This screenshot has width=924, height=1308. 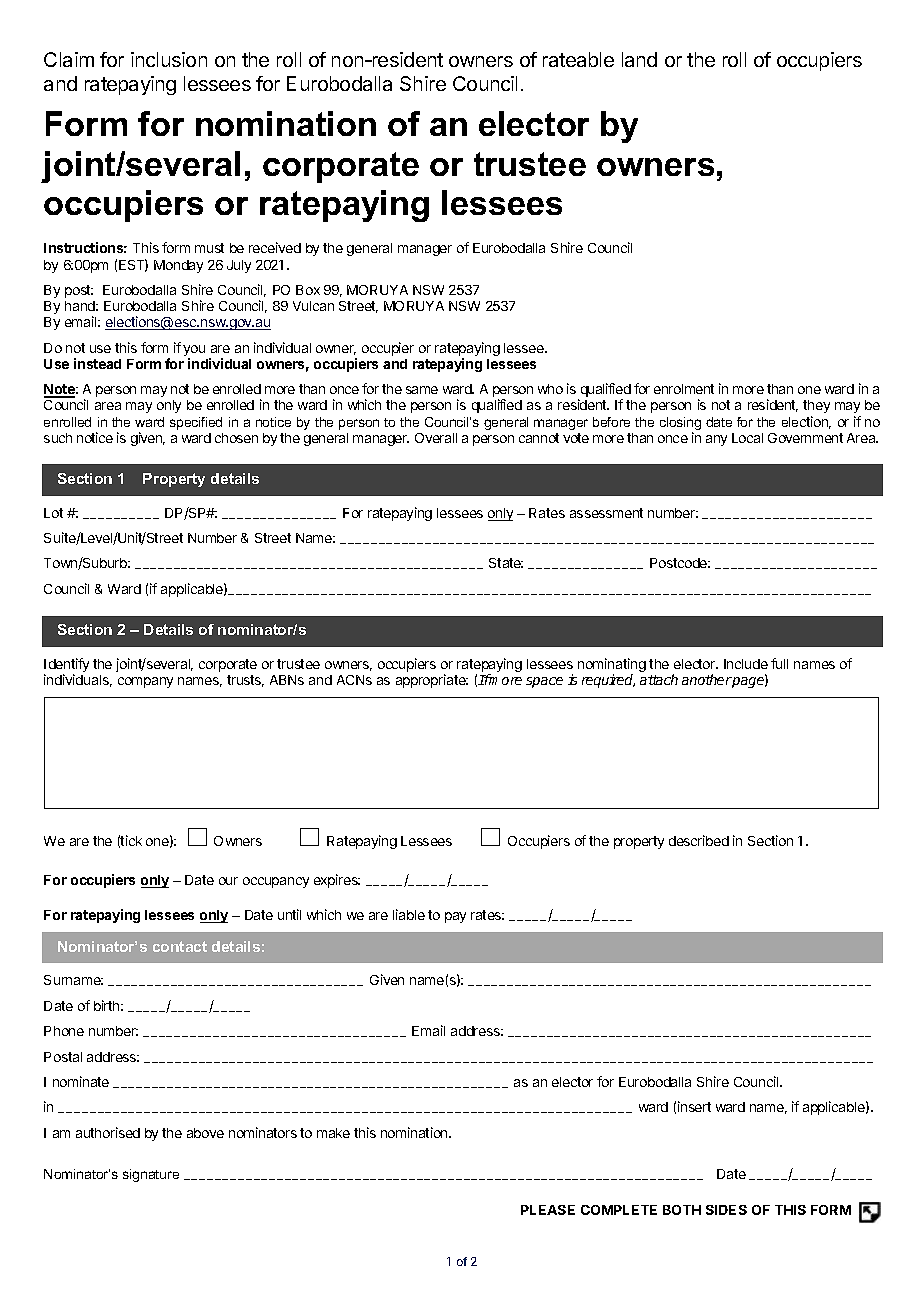 I want to click on inclusion, so click(x=169, y=59).
